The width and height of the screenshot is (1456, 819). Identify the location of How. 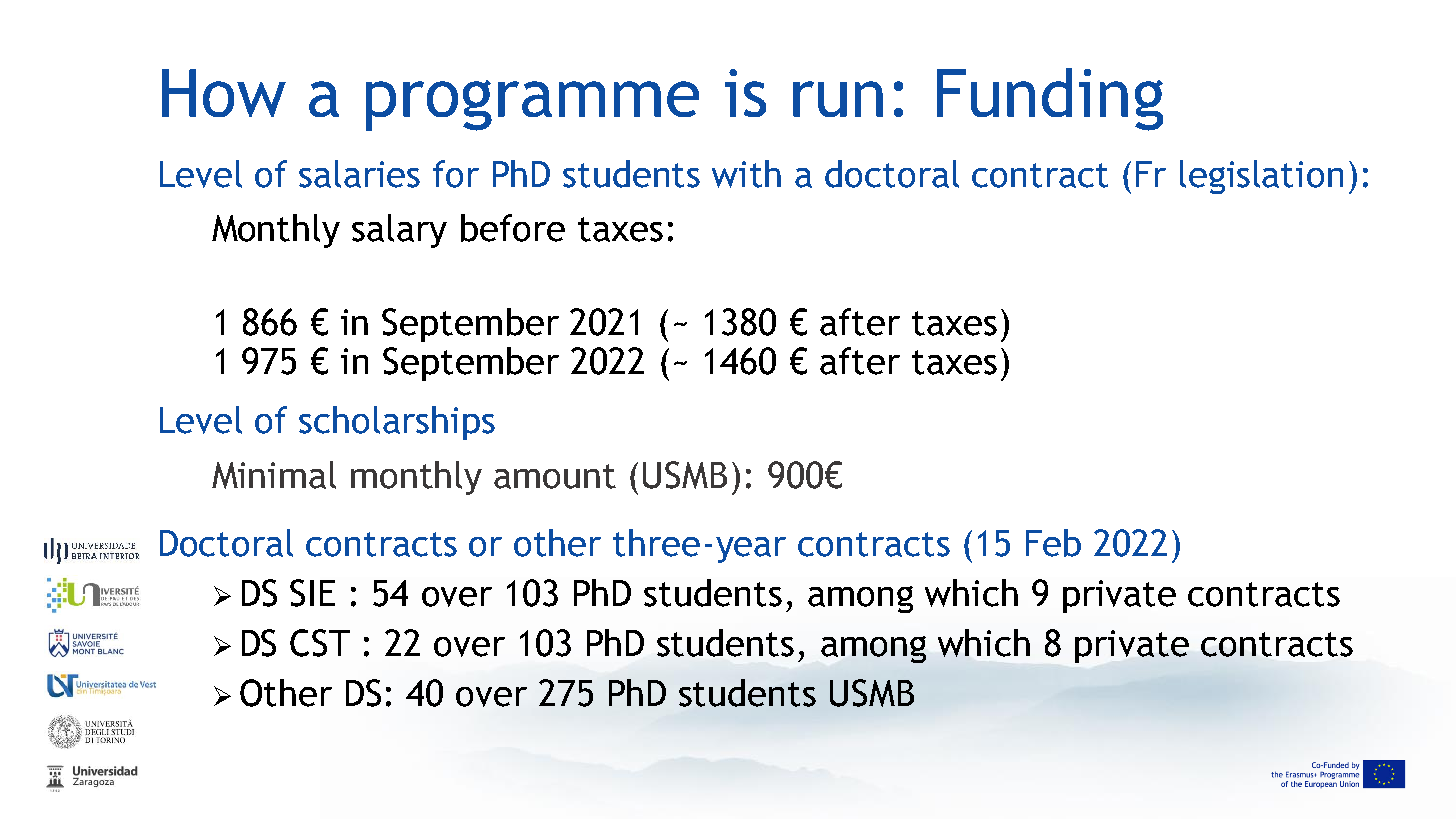
(224, 93).
